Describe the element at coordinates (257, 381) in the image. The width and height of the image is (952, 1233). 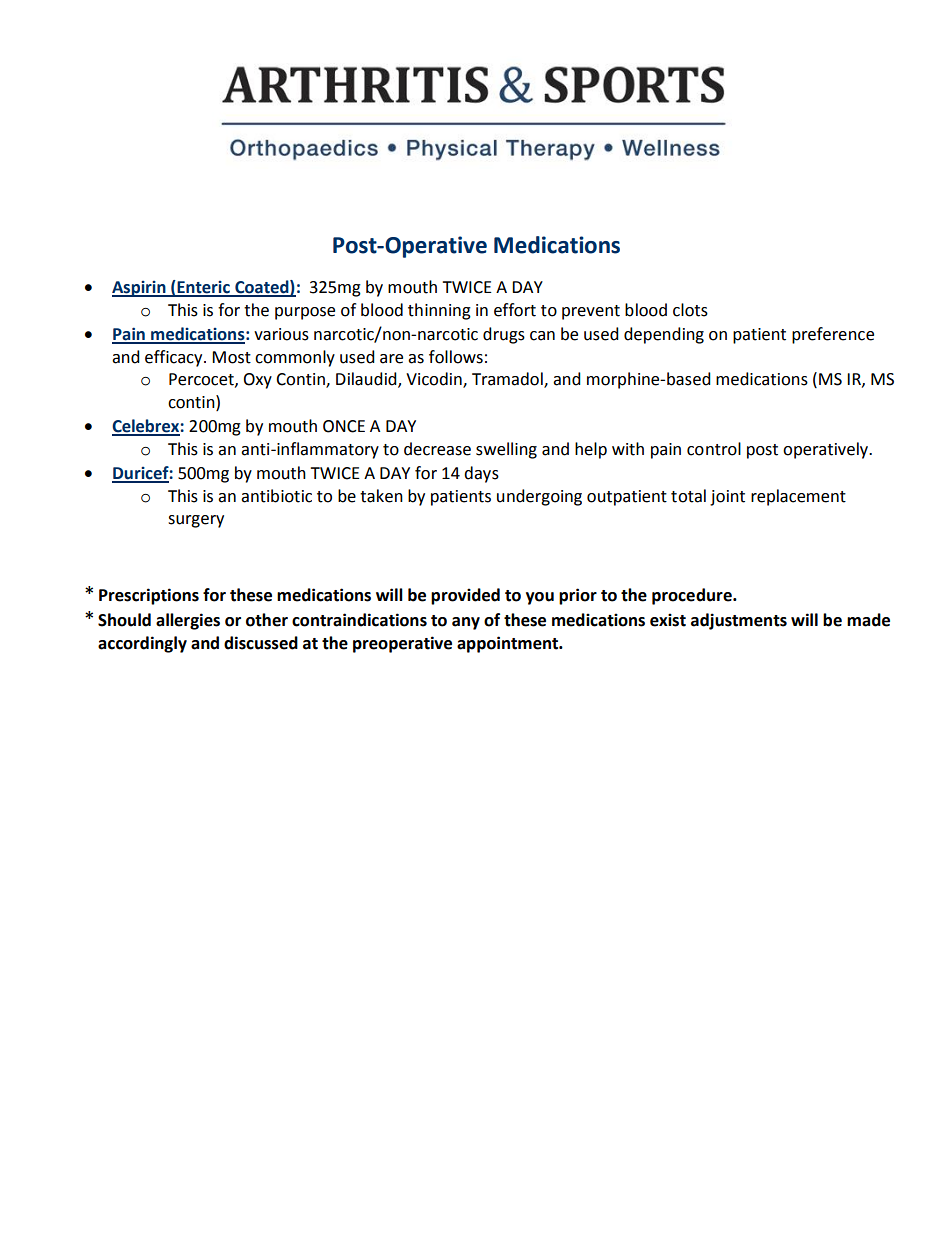
I see `Oxy` at that location.
